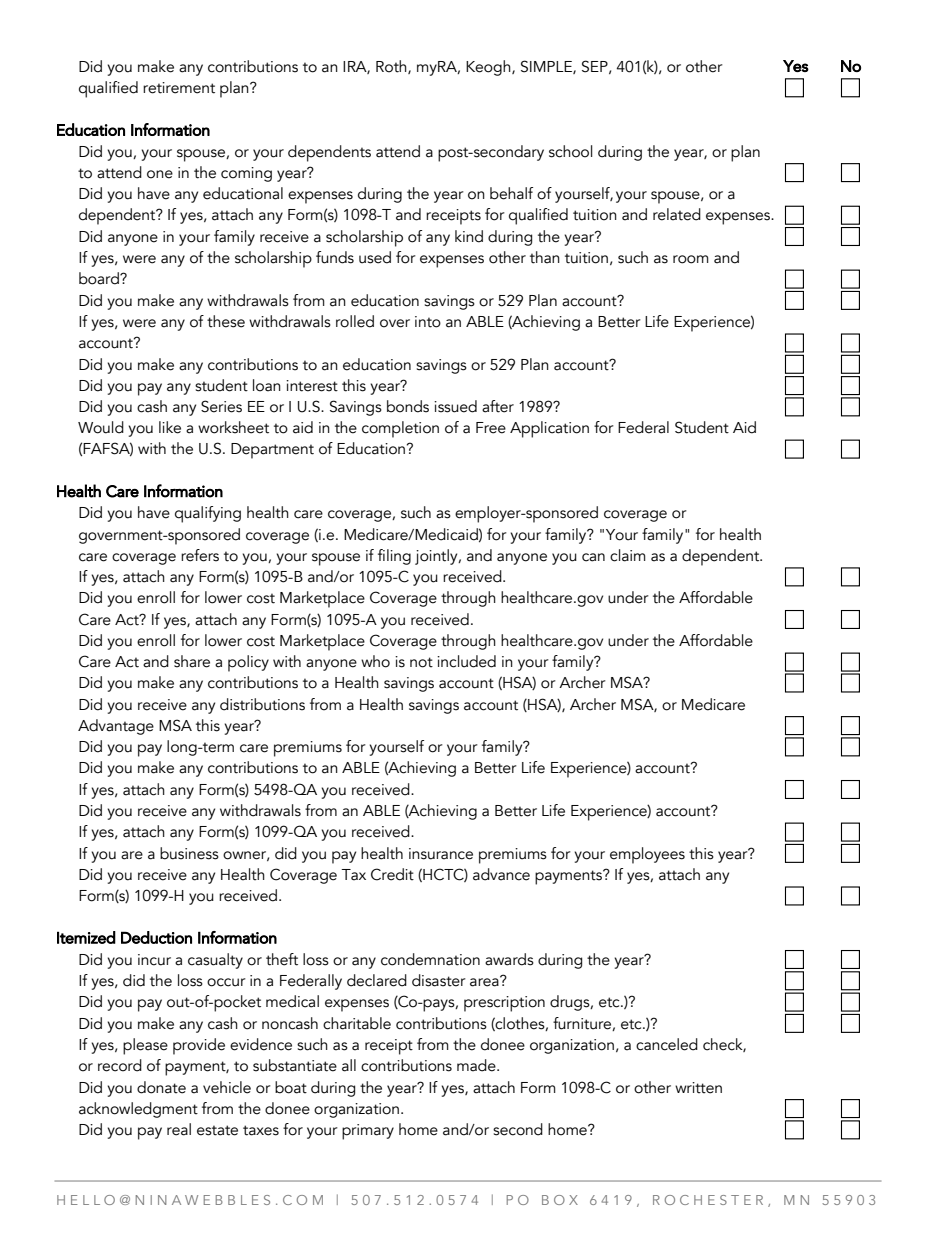 The image size is (952, 1233). Describe the element at coordinates (628, 555) in the screenshot. I see `claim` at that location.
